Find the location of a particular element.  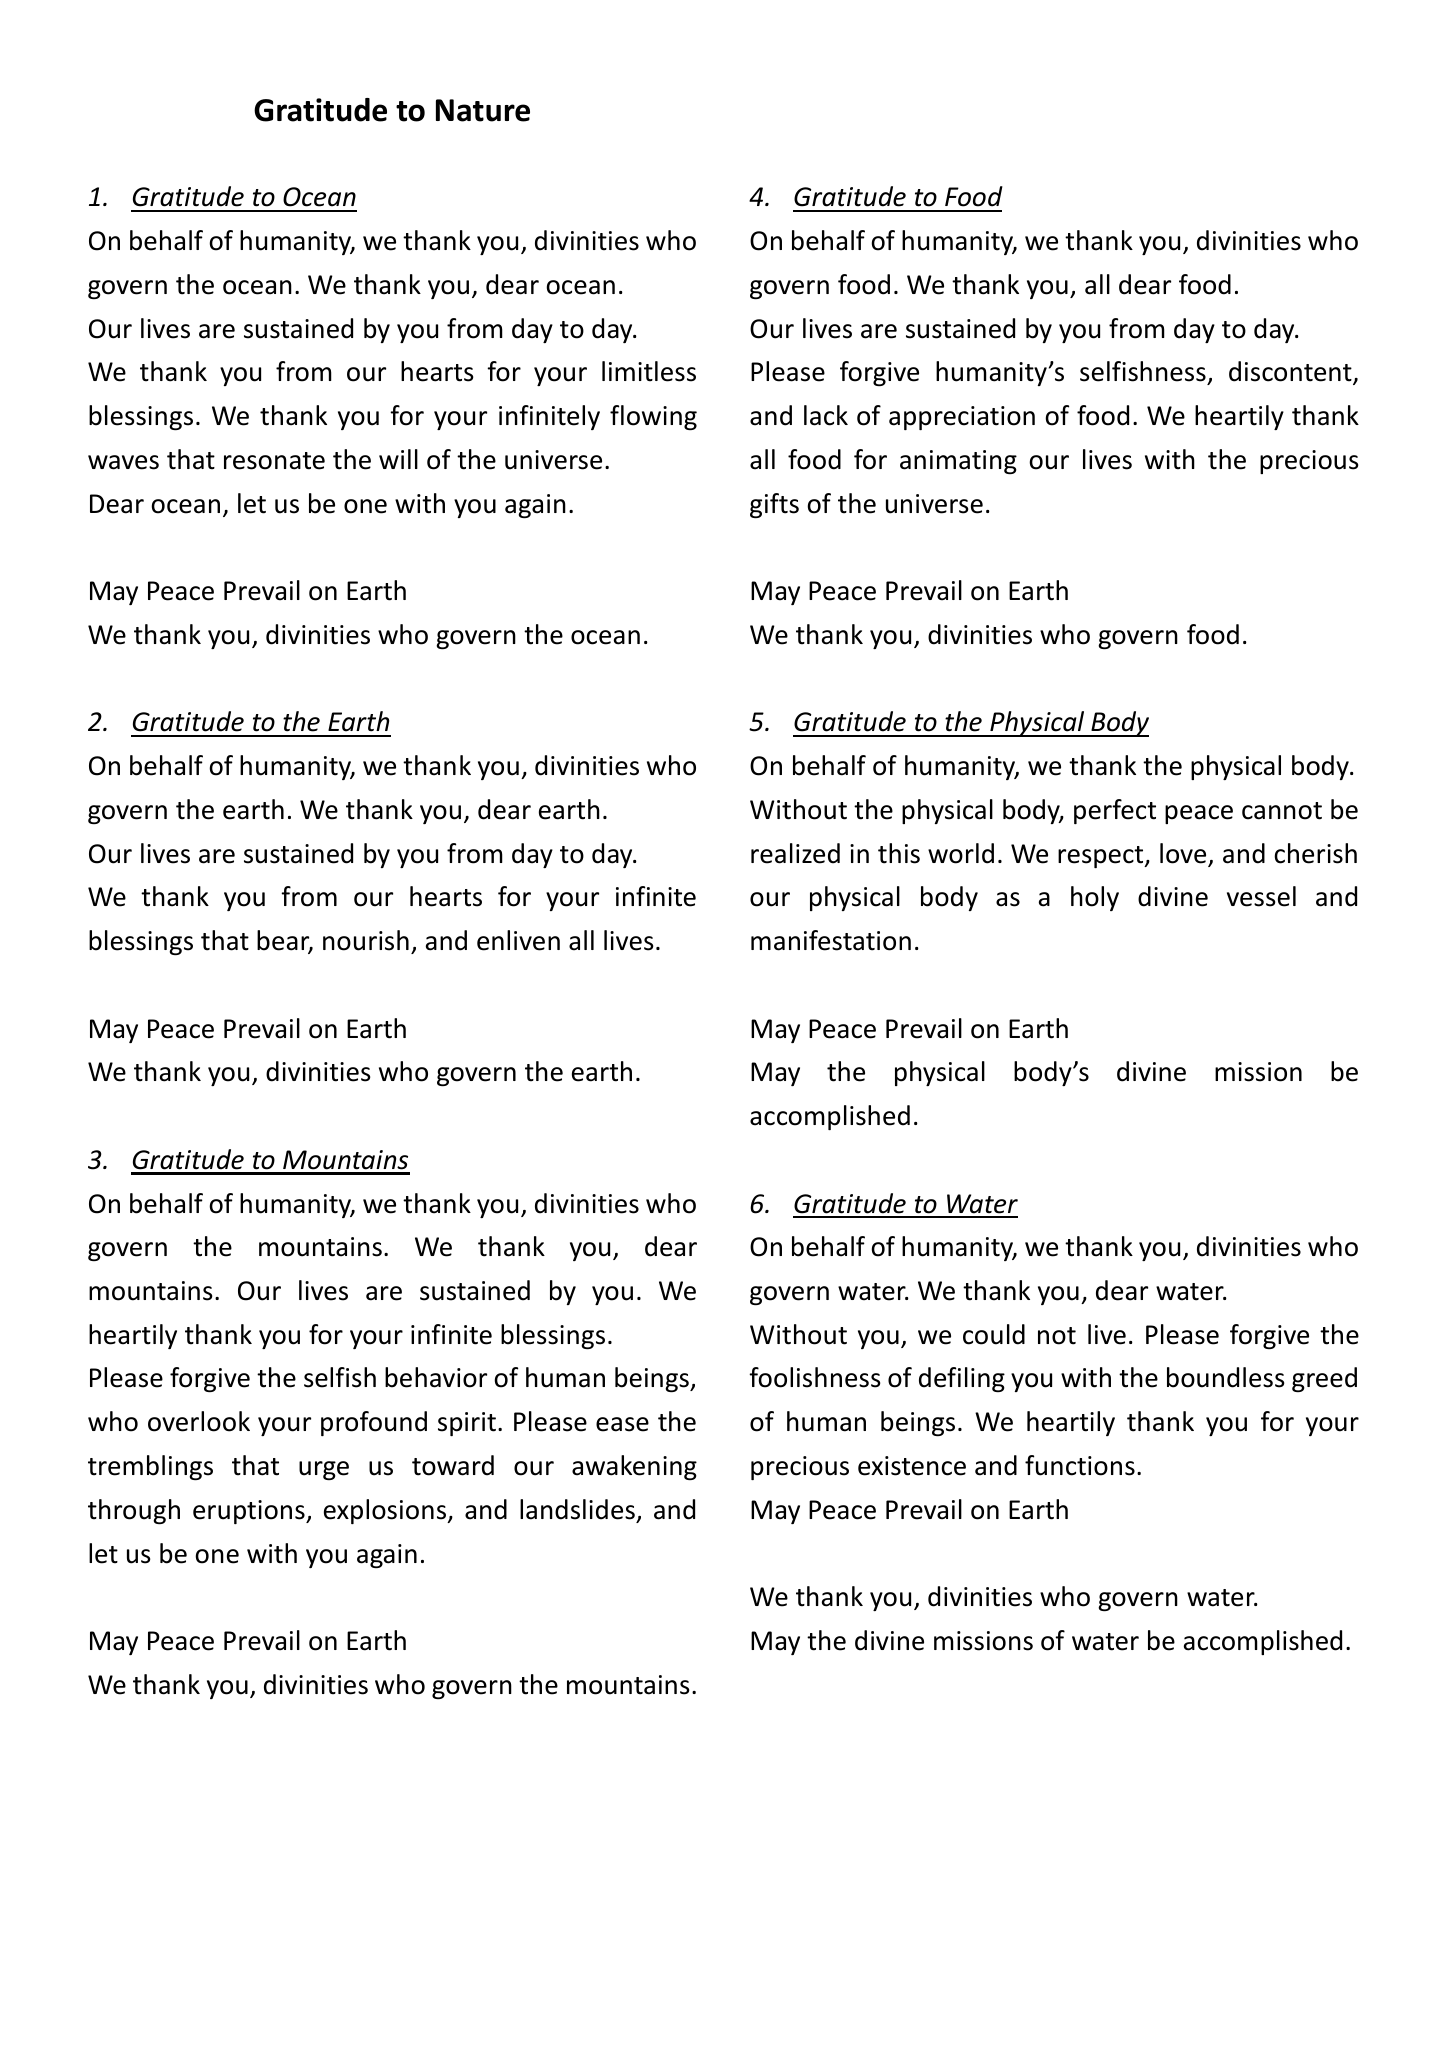

limitless is located at coordinates (649, 371).
